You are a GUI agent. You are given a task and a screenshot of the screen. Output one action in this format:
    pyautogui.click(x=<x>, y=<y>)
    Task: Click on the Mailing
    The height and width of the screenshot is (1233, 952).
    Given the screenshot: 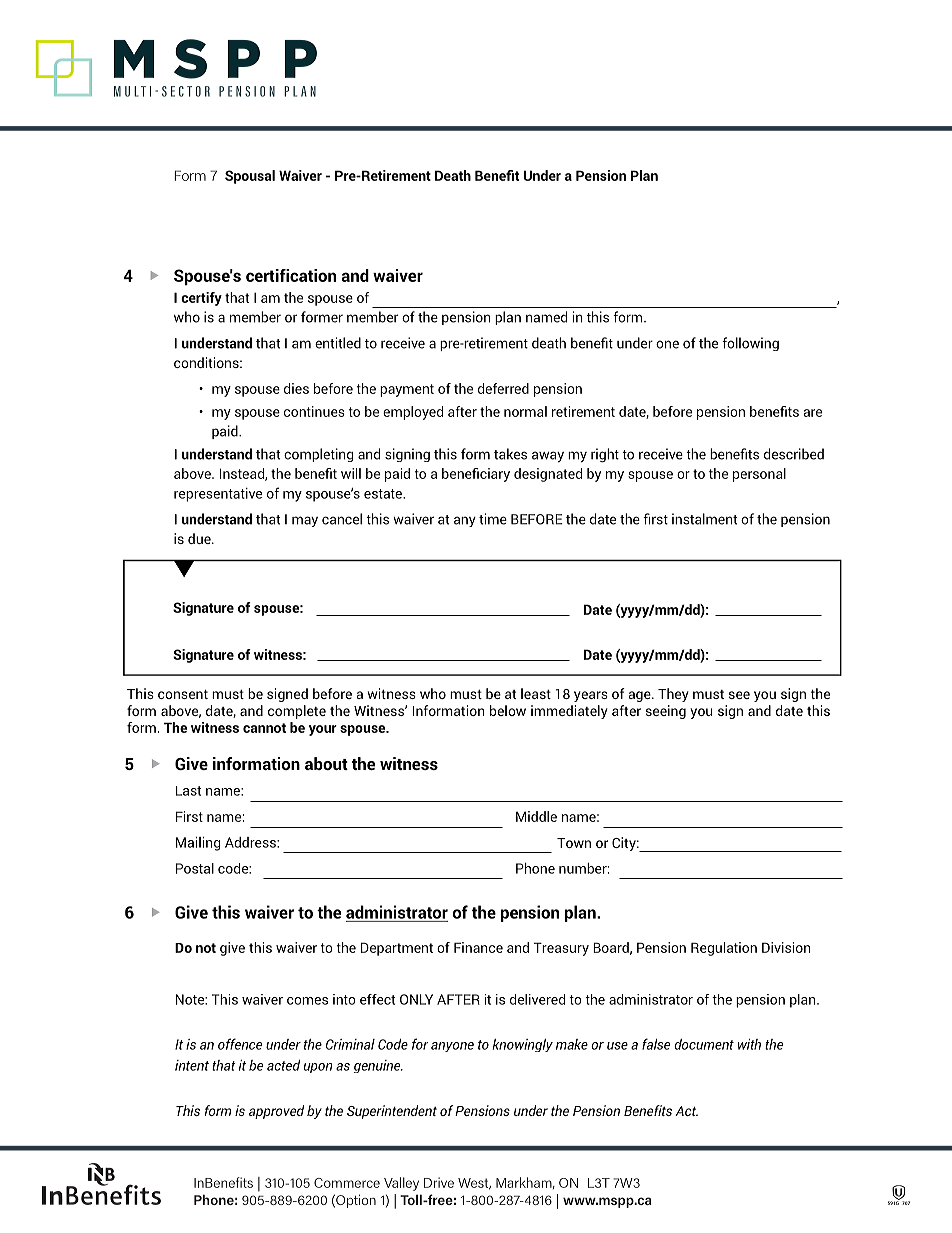 What is the action you would take?
    pyautogui.click(x=198, y=844)
